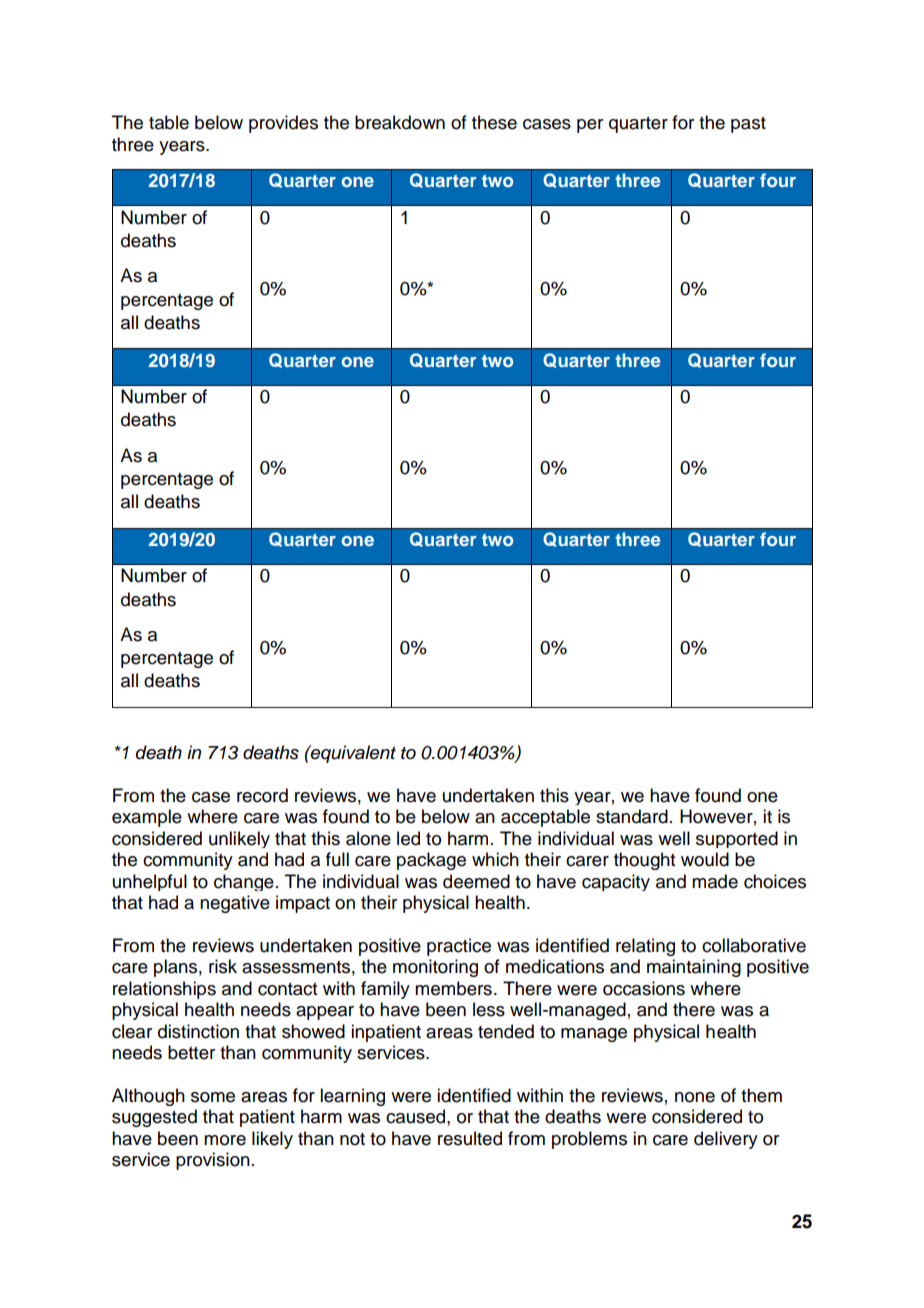  What do you see at coordinates (283, 124) in the image?
I see `provides` at bounding box center [283, 124].
